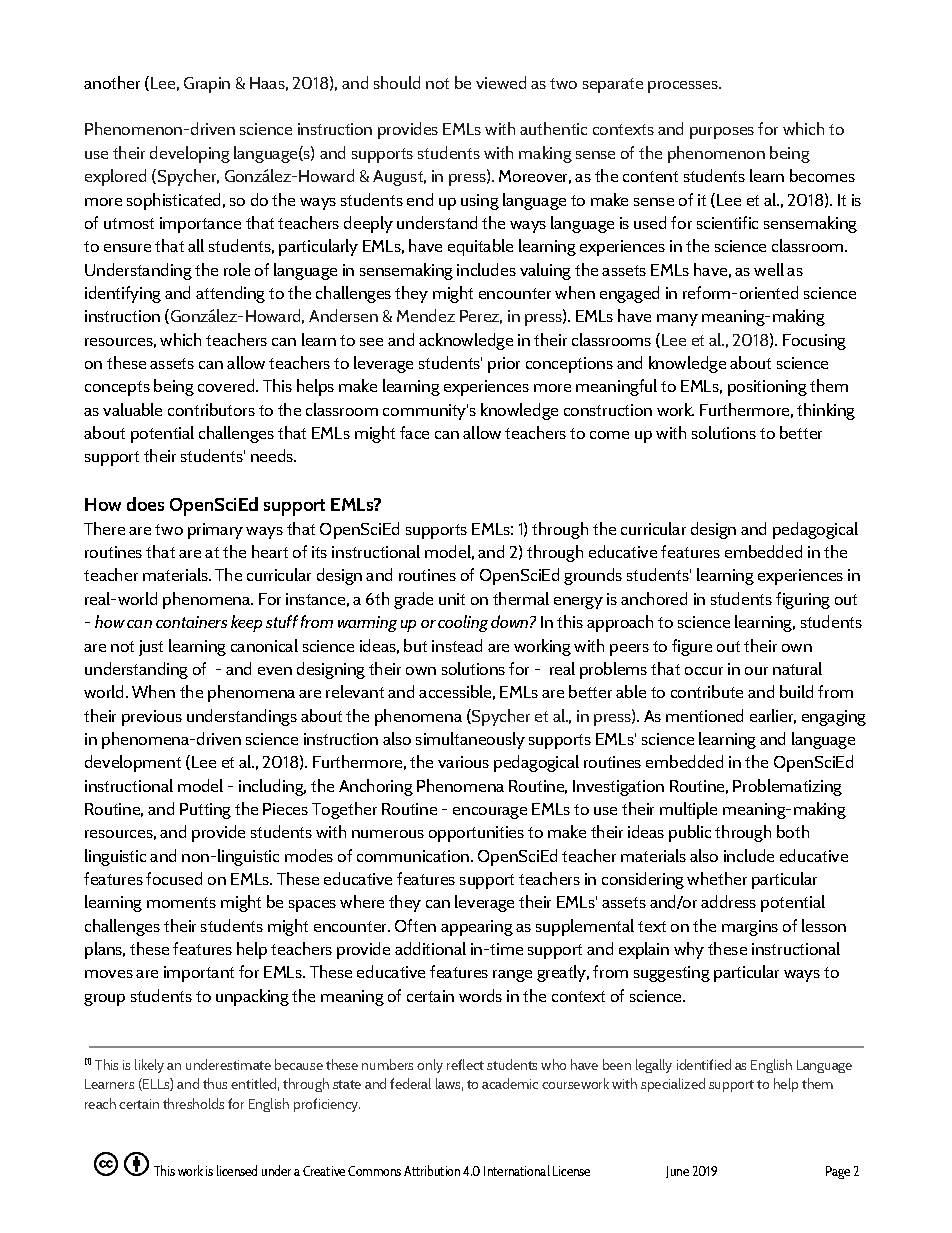 This screenshot has height=1233, width=952. What do you see at coordinates (190, 154) in the screenshot?
I see `developing` at bounding box center [190, 154].
